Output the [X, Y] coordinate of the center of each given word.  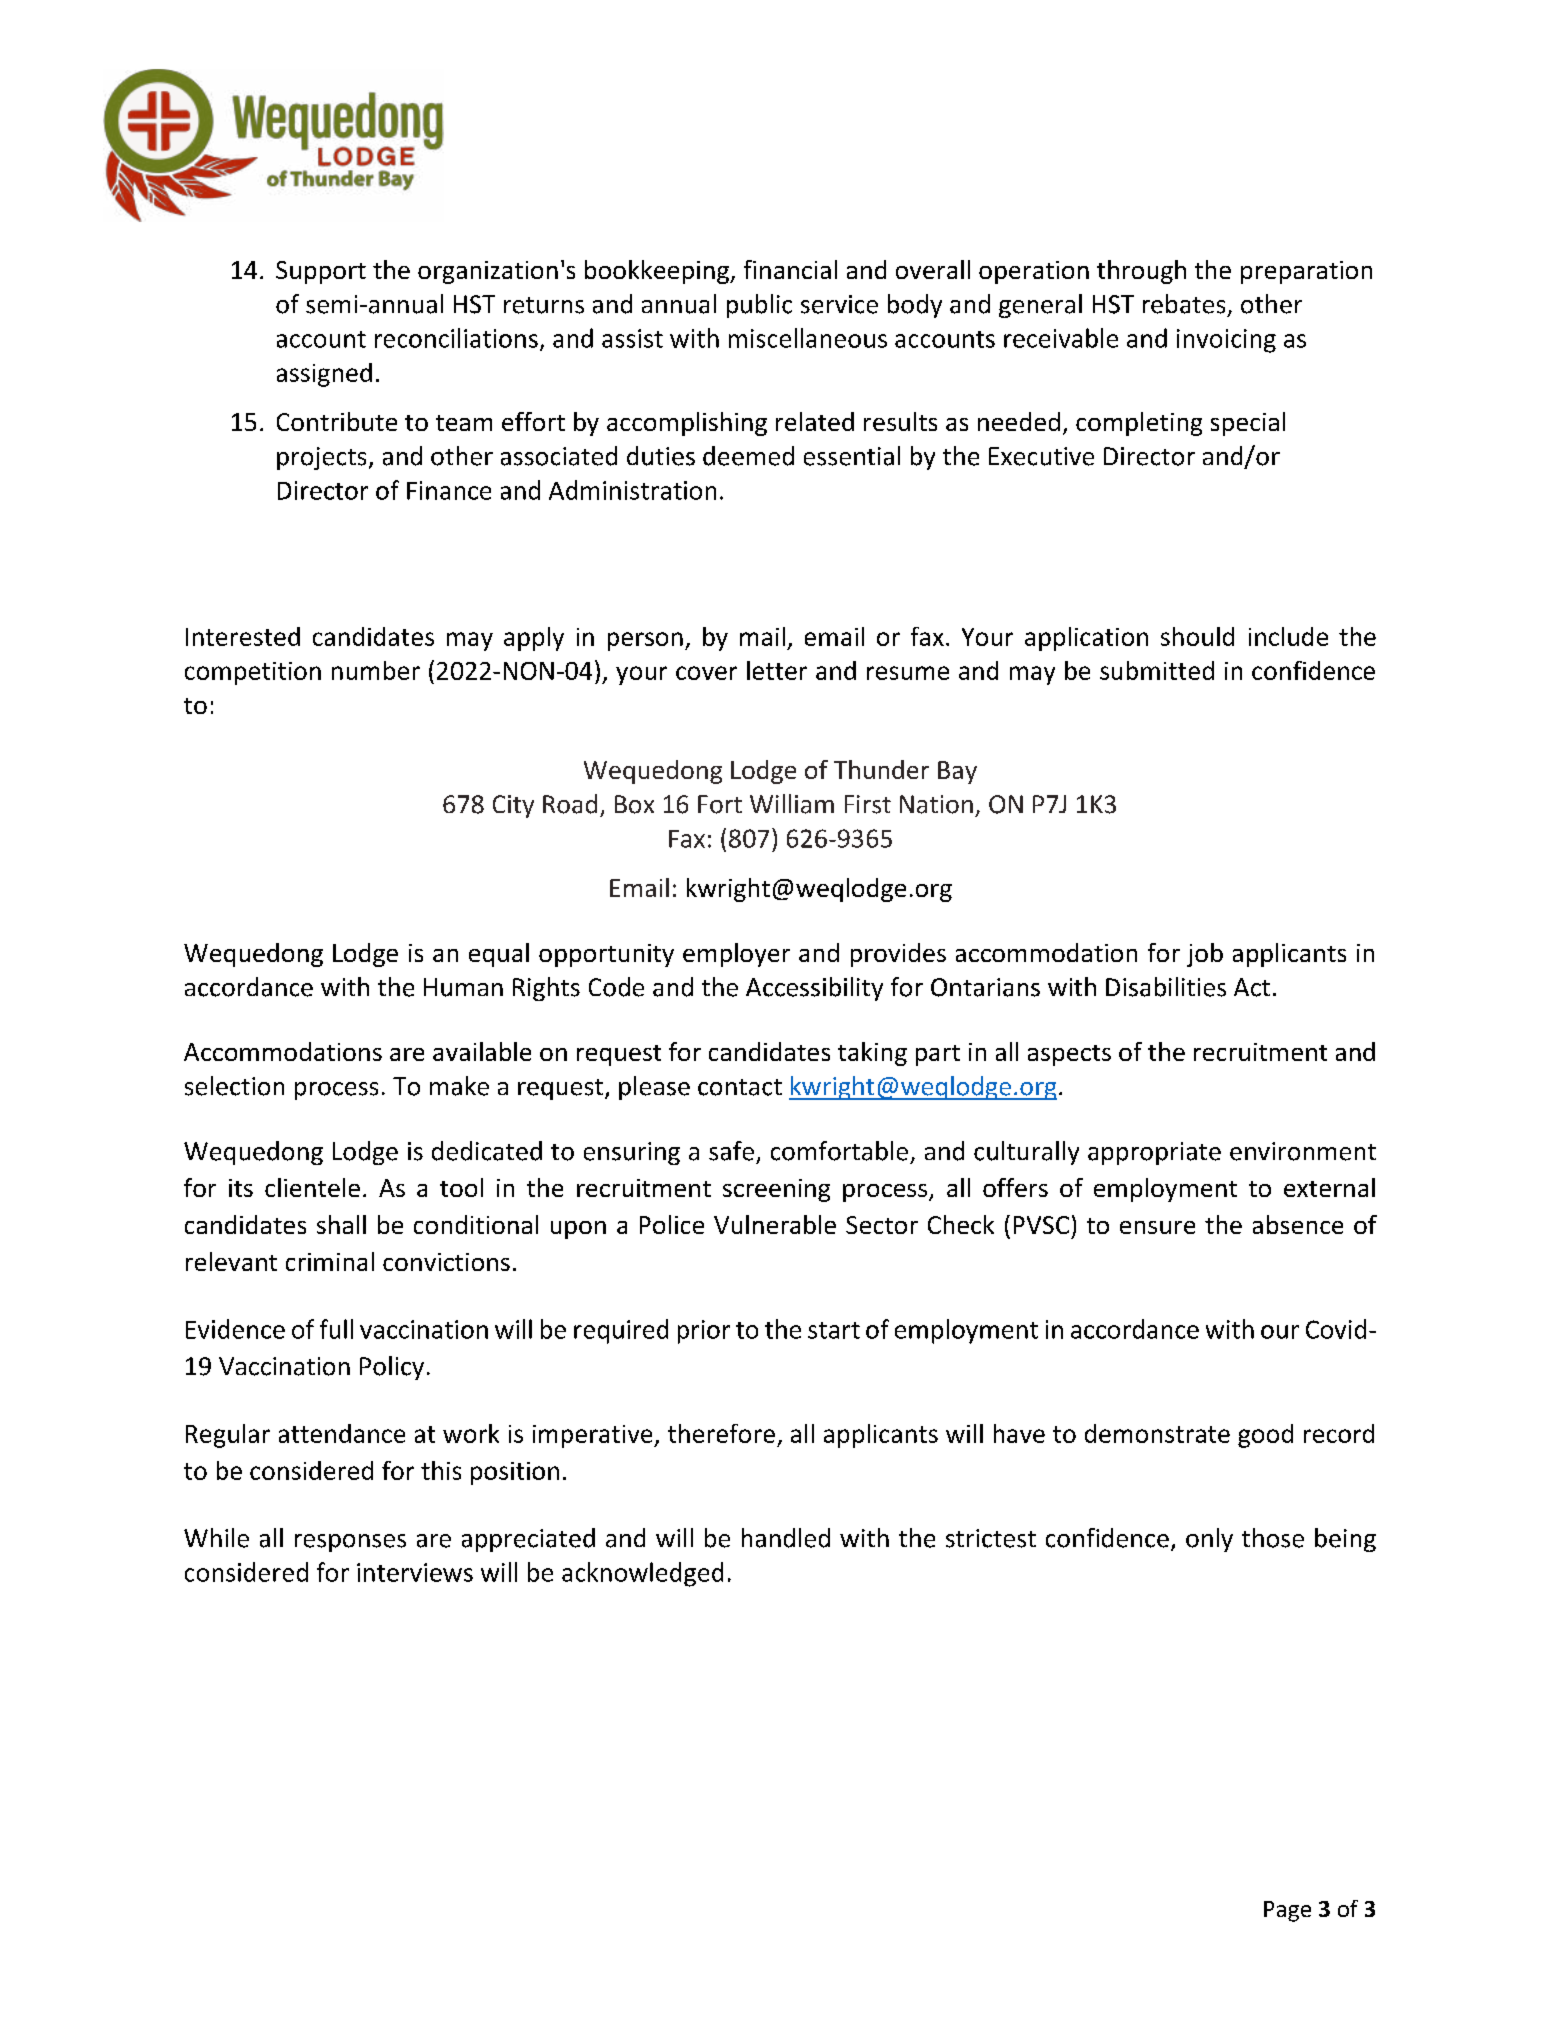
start [834, 1330]
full [336, 1329]
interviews [415, 1572]
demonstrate [1157, 1433]
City [513, 806]
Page [1287, 1911]
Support [321, 272]
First [868, 804]
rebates [1184, 304]
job [1205, 955]
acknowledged [642, 1574]
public [759, 306]
